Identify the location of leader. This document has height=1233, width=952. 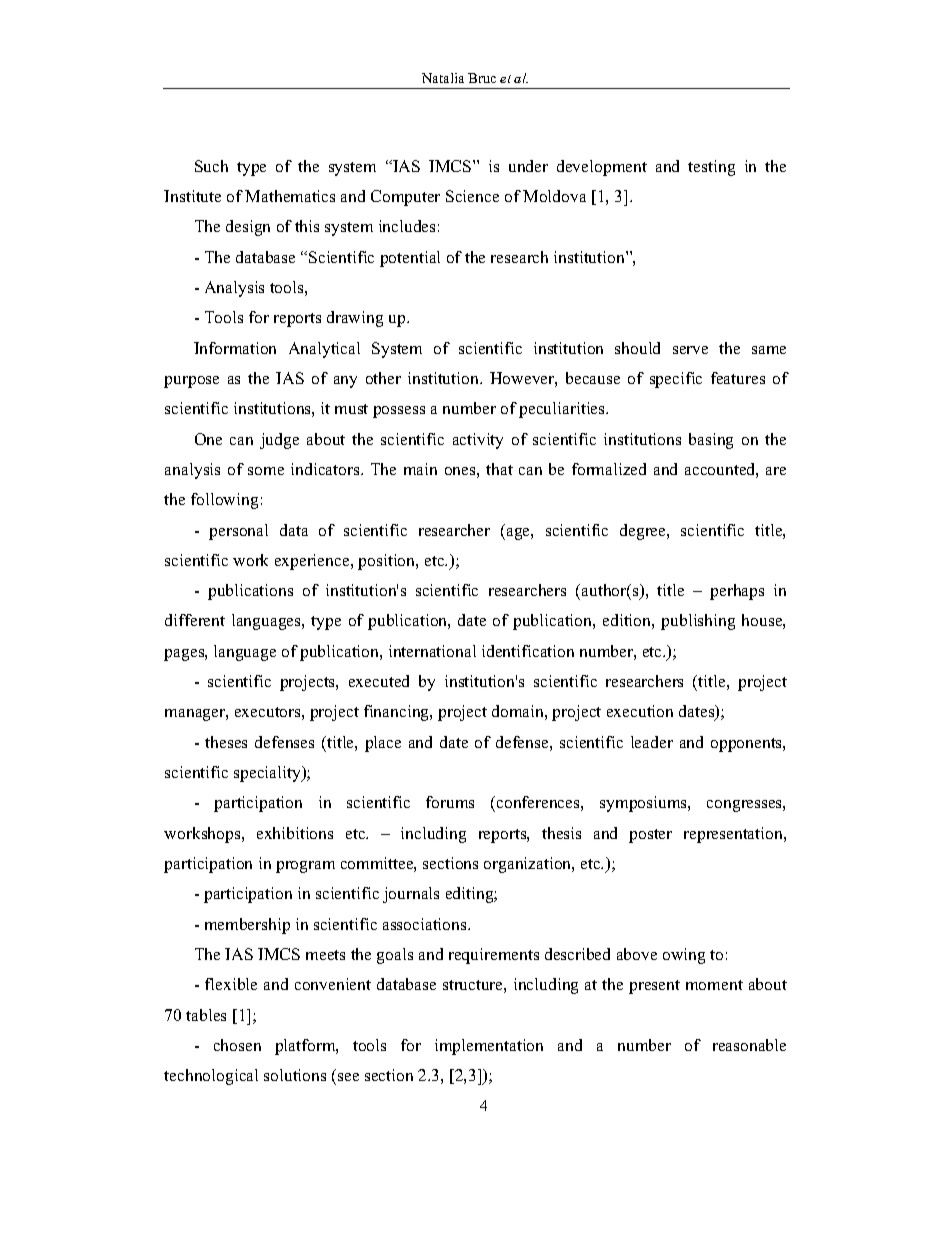
(652, 742).
